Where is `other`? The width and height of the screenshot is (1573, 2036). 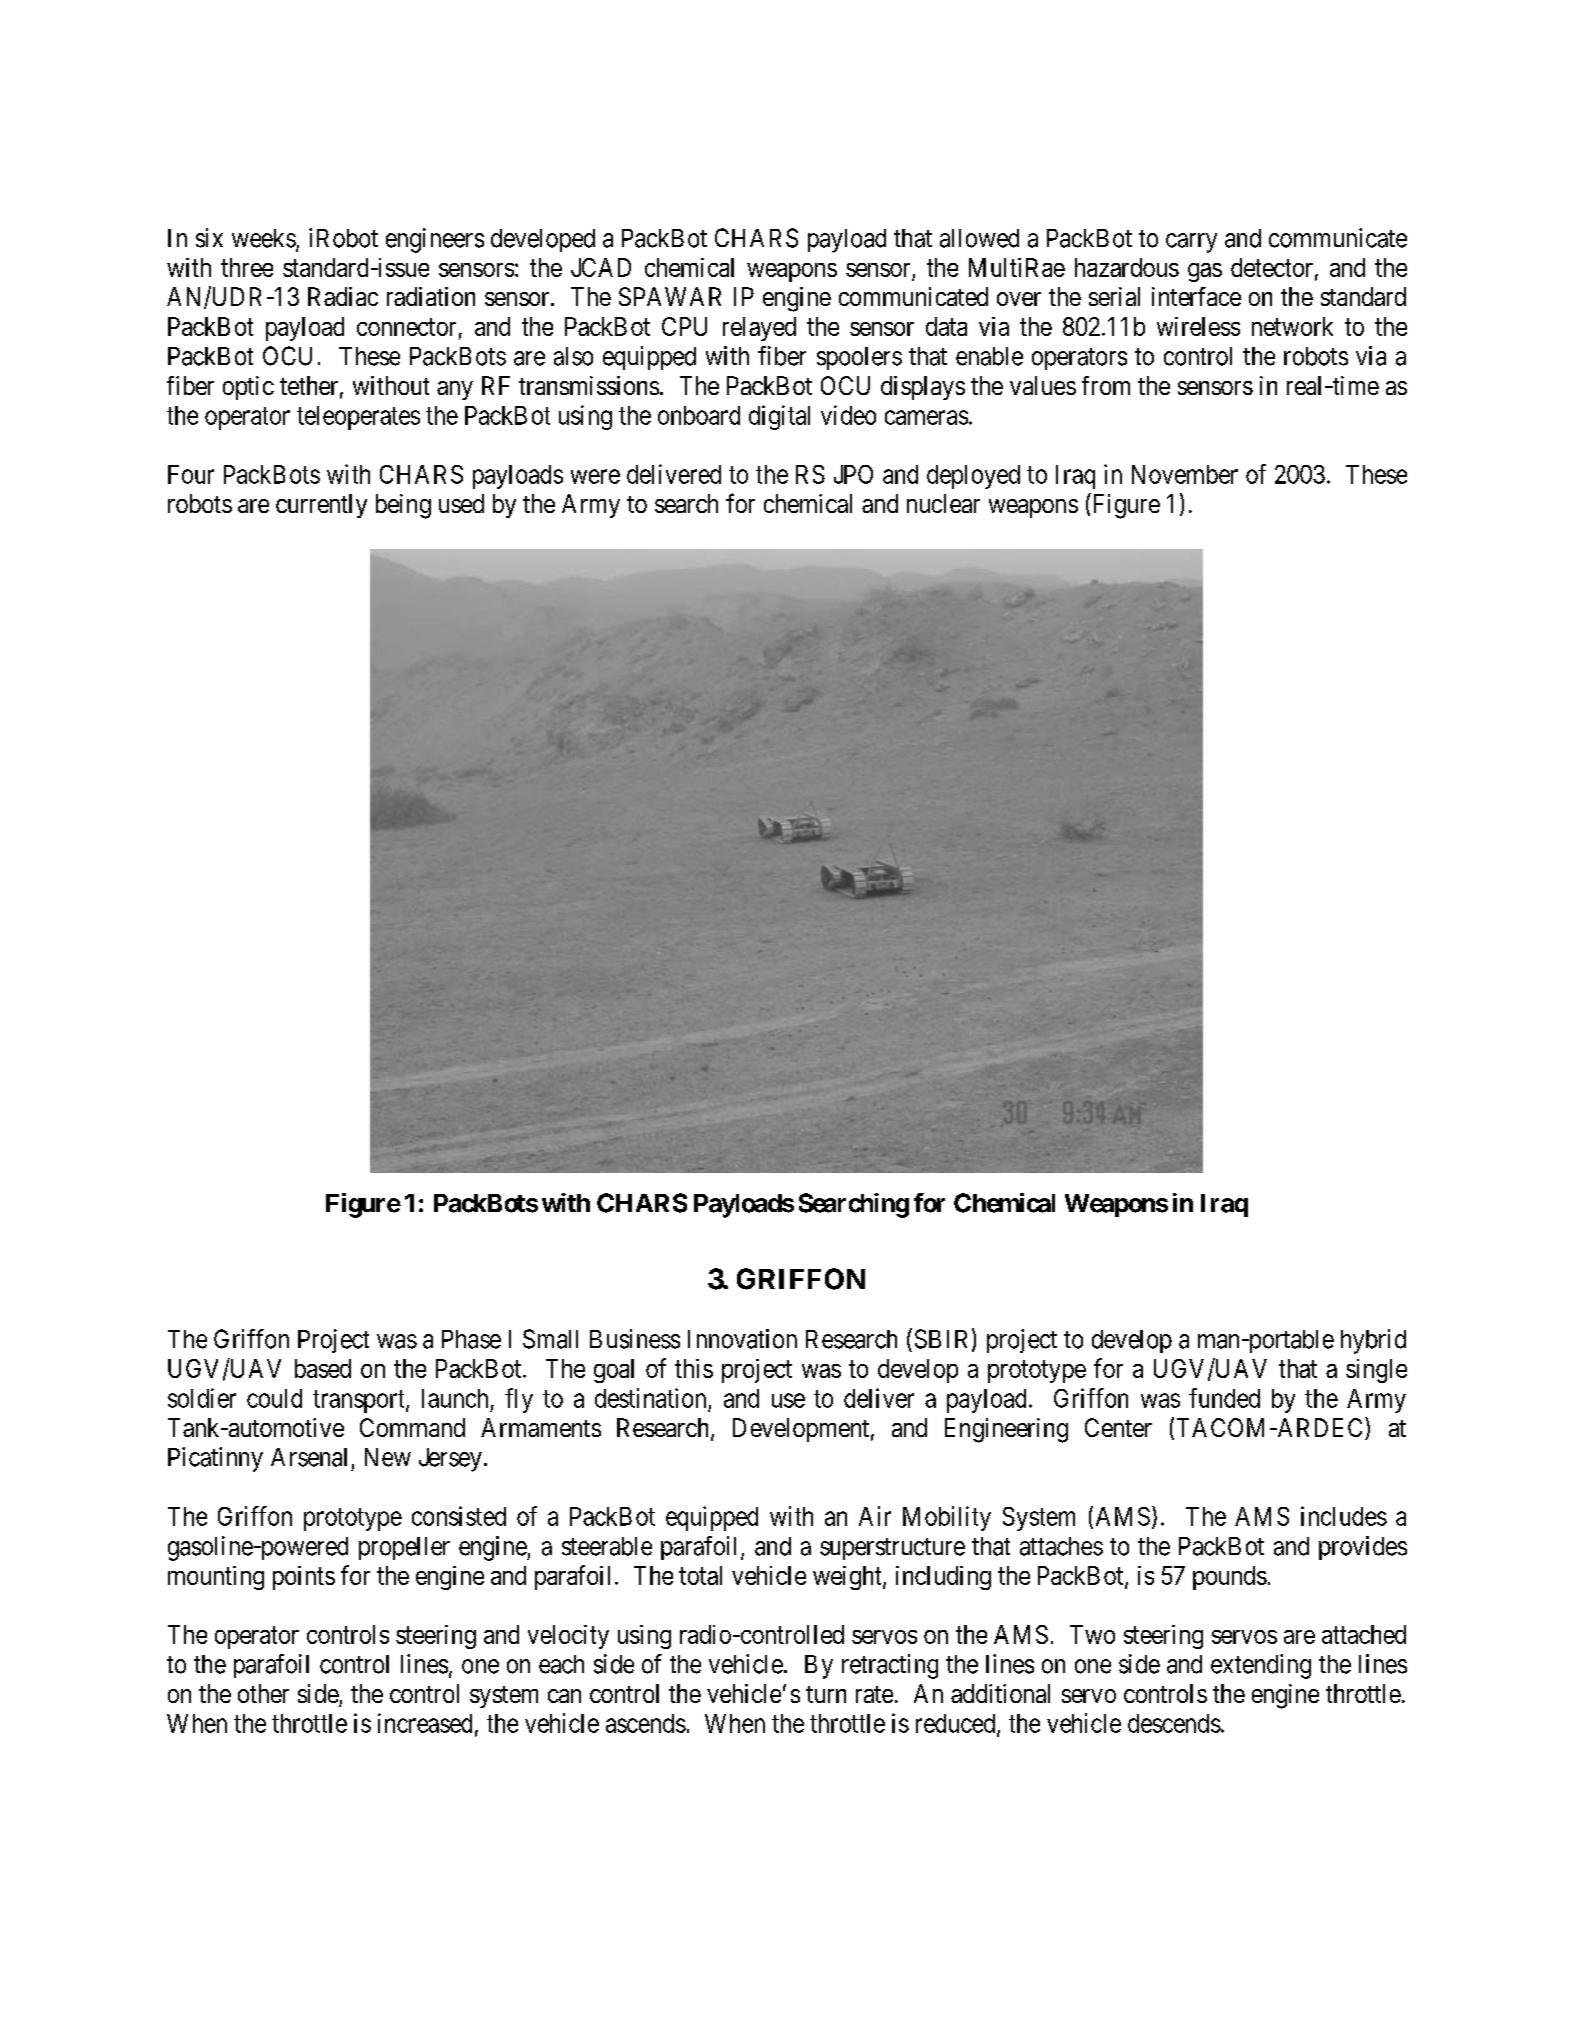
other is located at coordinates (263, 1693).
